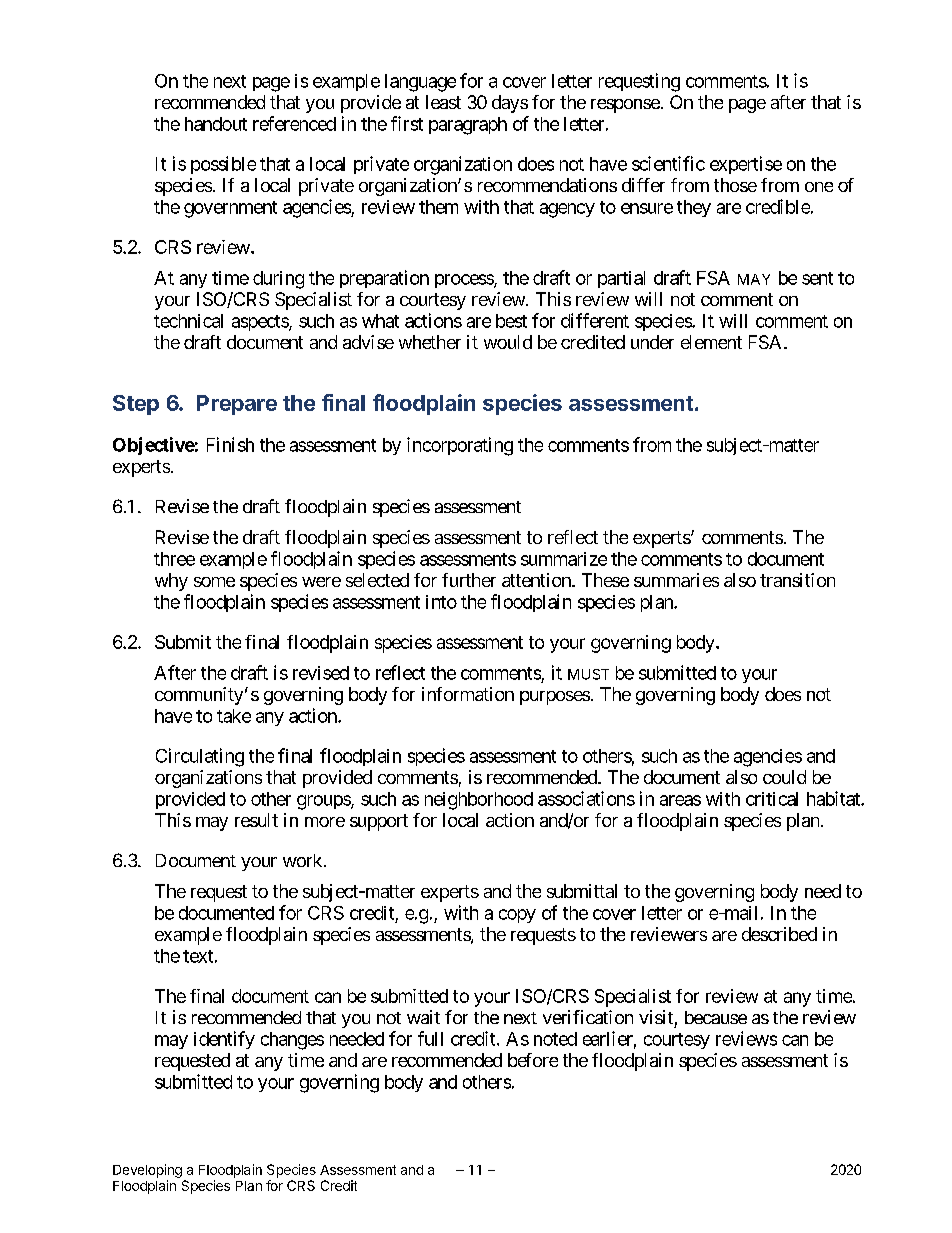 Image resolution: width=952 pixels, height=1233 pixels. Describe the element at coordinates (533, 1060) in the document. I see `before` at that location.
